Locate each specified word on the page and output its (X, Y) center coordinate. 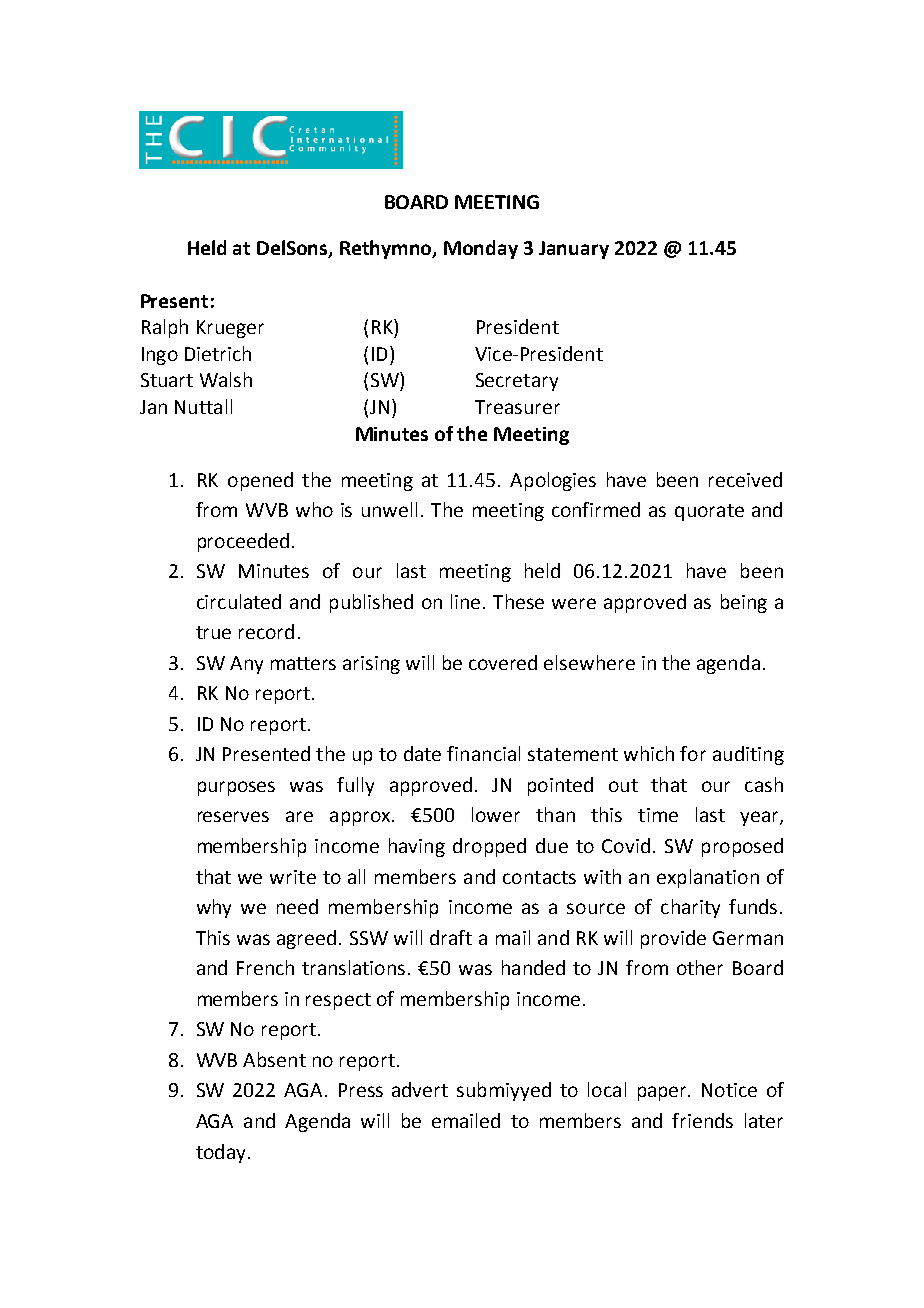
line (467, 601)
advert (420, 1089)
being (744, 603)
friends (702, 1120)
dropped (489, 847)
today (220, 1153)
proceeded (243, 542)
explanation (708, 878)
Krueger (230, 329)
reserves (233, 816)
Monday (481, 249)
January (574, 250)
